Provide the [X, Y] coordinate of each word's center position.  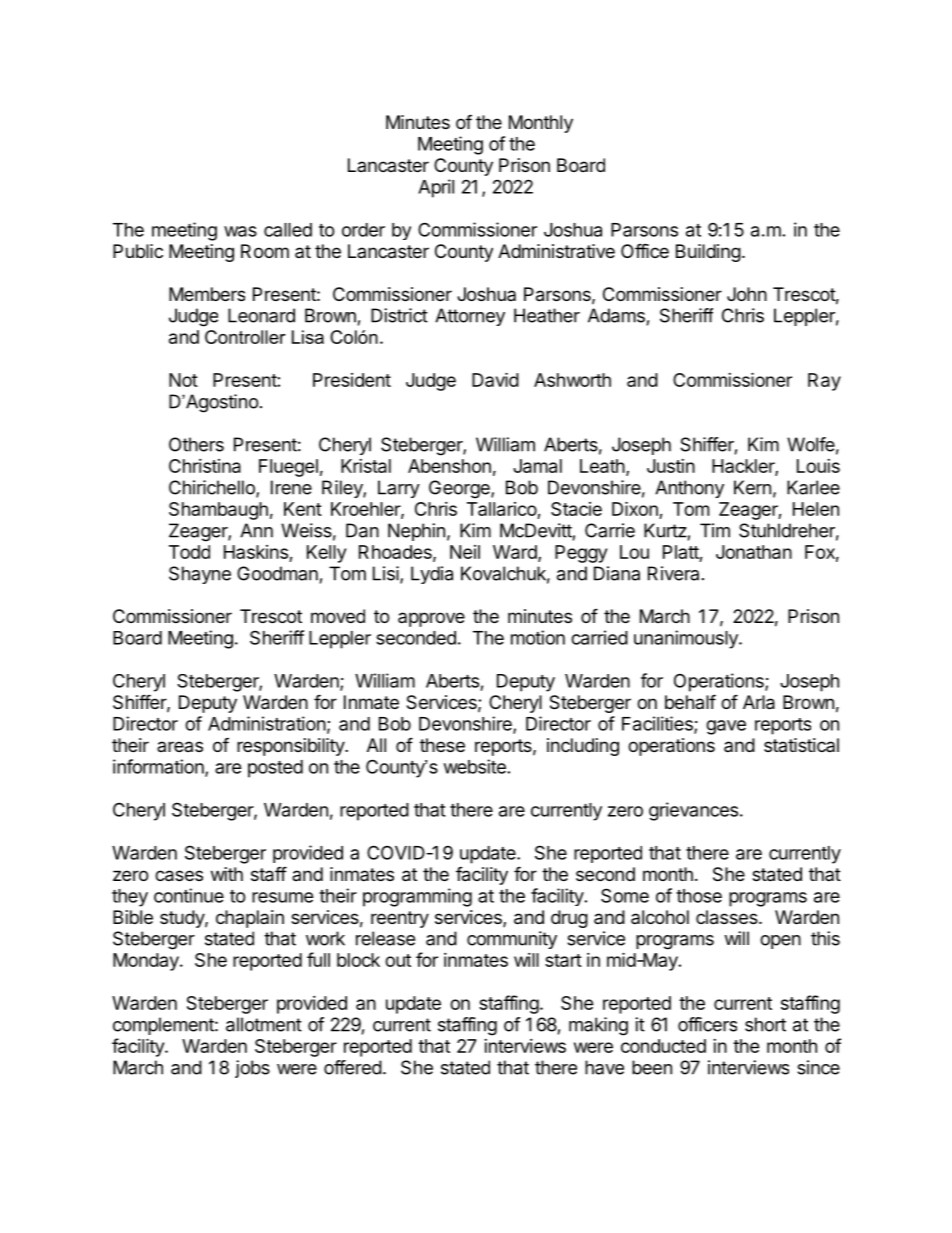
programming [417, 897]
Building [708, 253]
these [442, 745]
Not [183, 380]
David [495, 379]
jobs [252, 1069]
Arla [759, 702]
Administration [267, 723]
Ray [824, 382]
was [240, 231]
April [436, 188]
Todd [189, 552]
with [227, 874]
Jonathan [754, 552]
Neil [465, 552]
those [699, 896]
